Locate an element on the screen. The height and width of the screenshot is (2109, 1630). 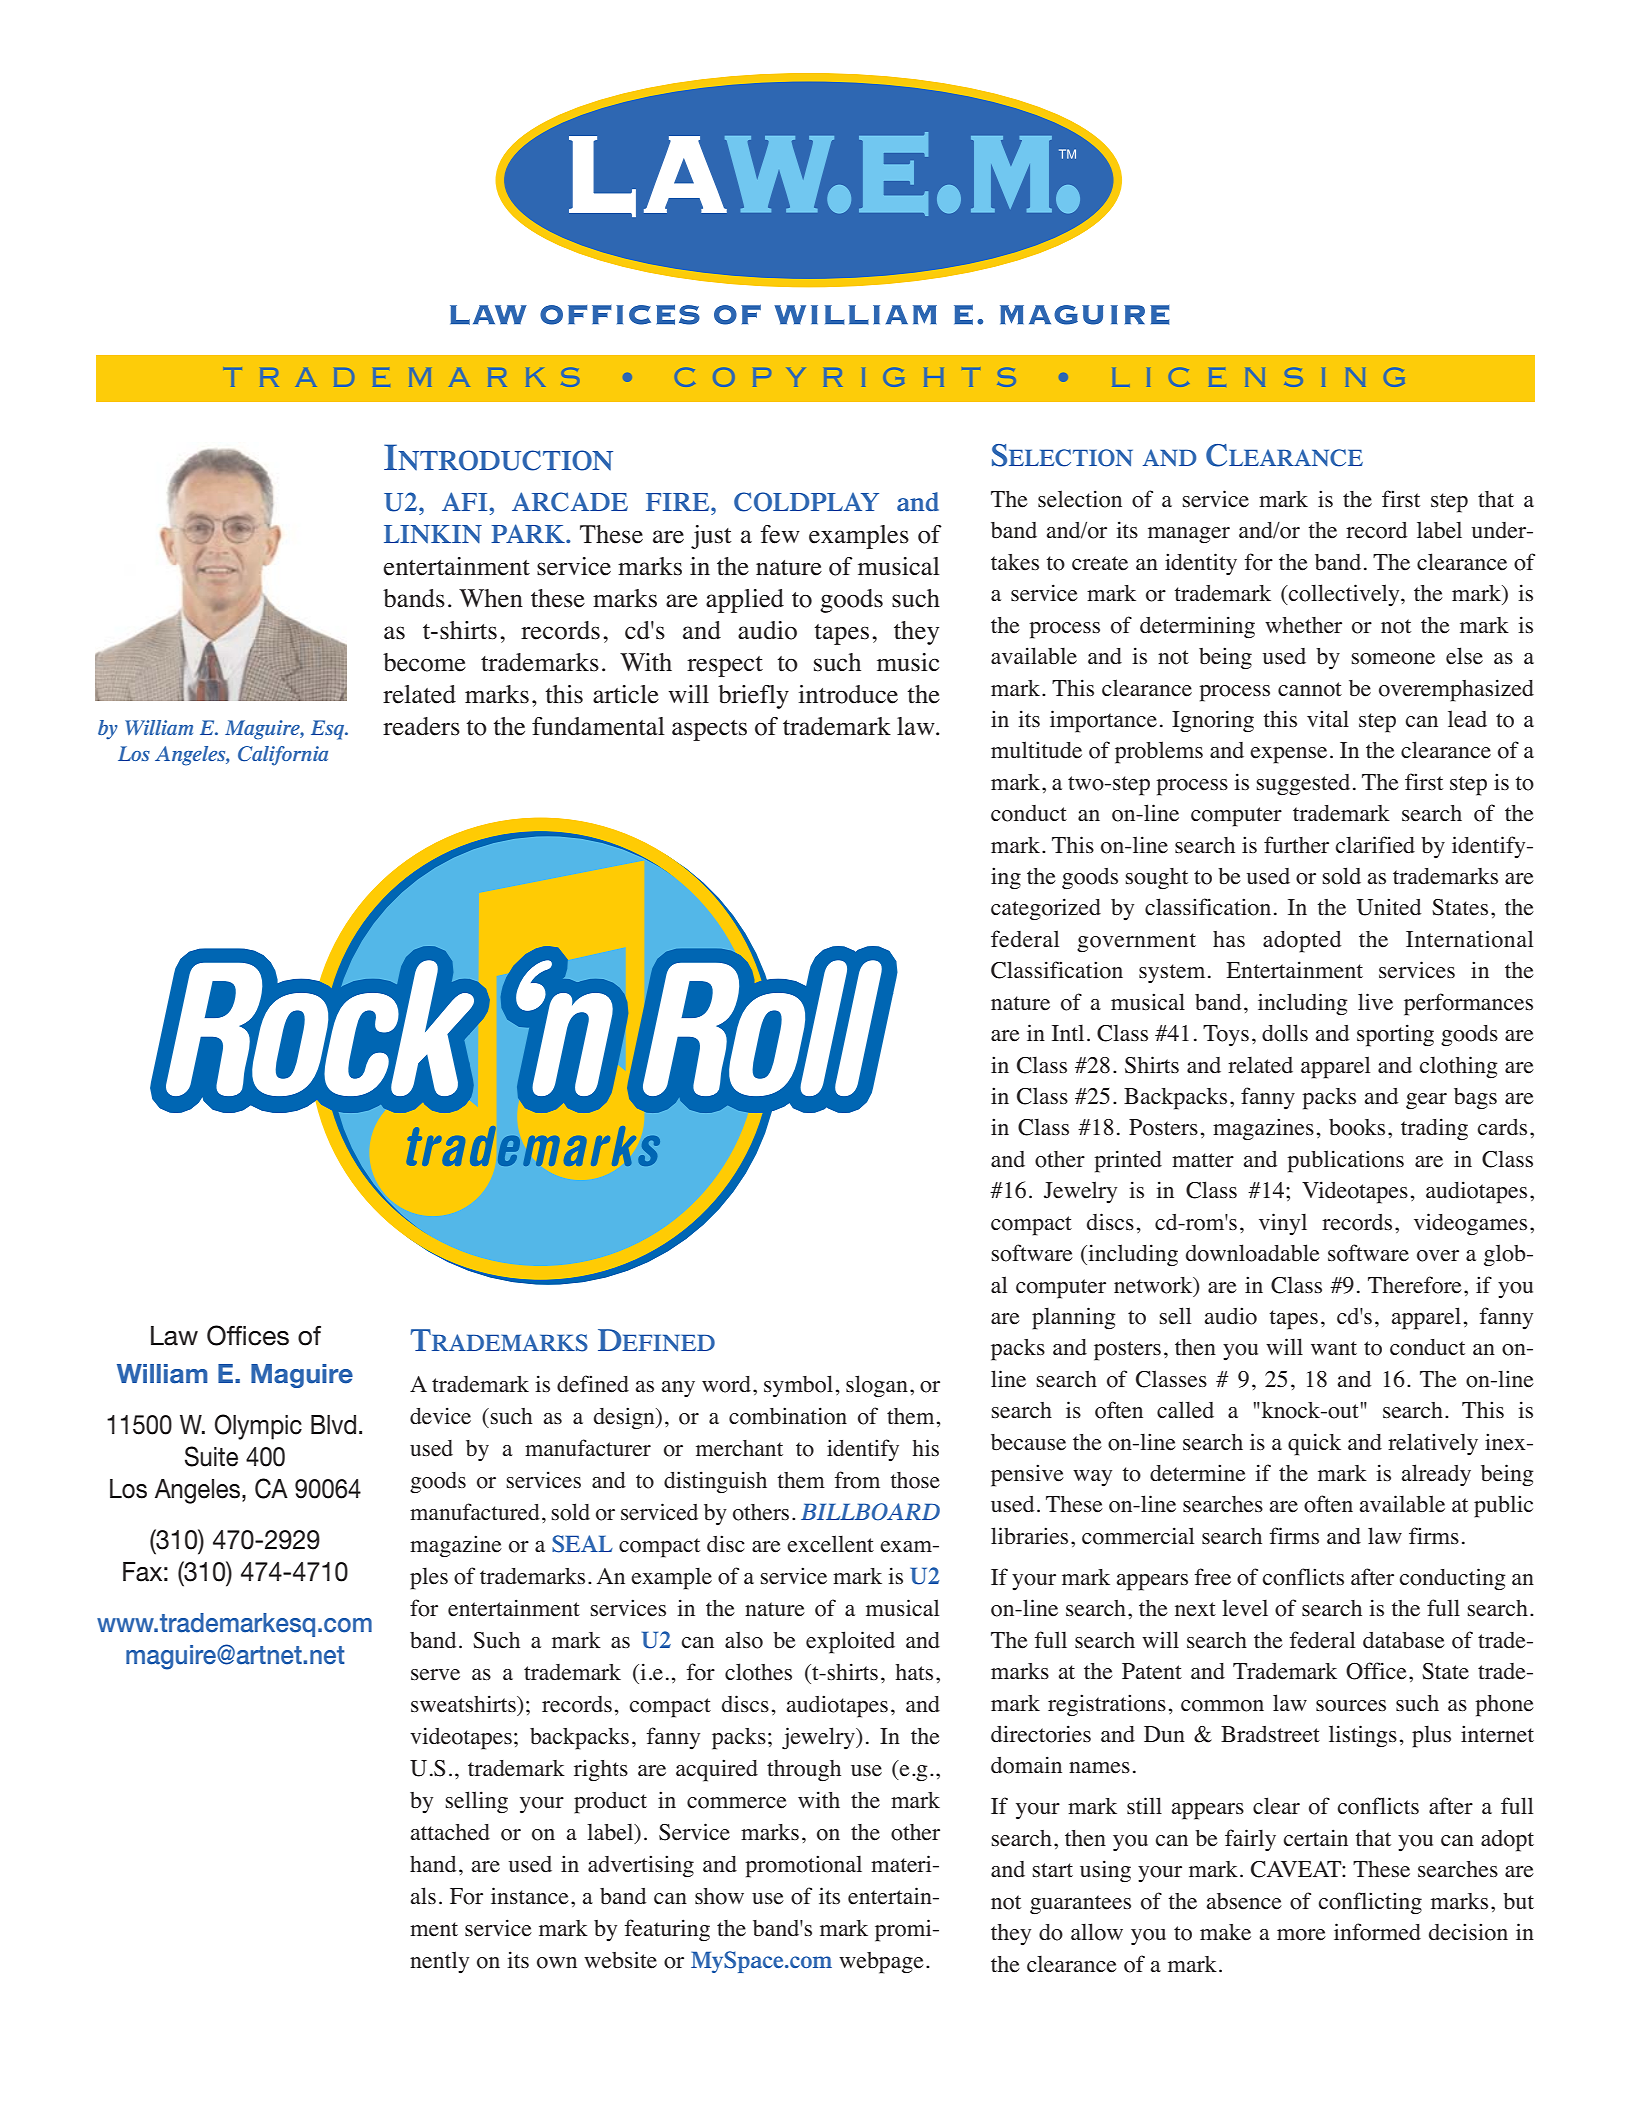
California is located at coordinates (283, 756).
